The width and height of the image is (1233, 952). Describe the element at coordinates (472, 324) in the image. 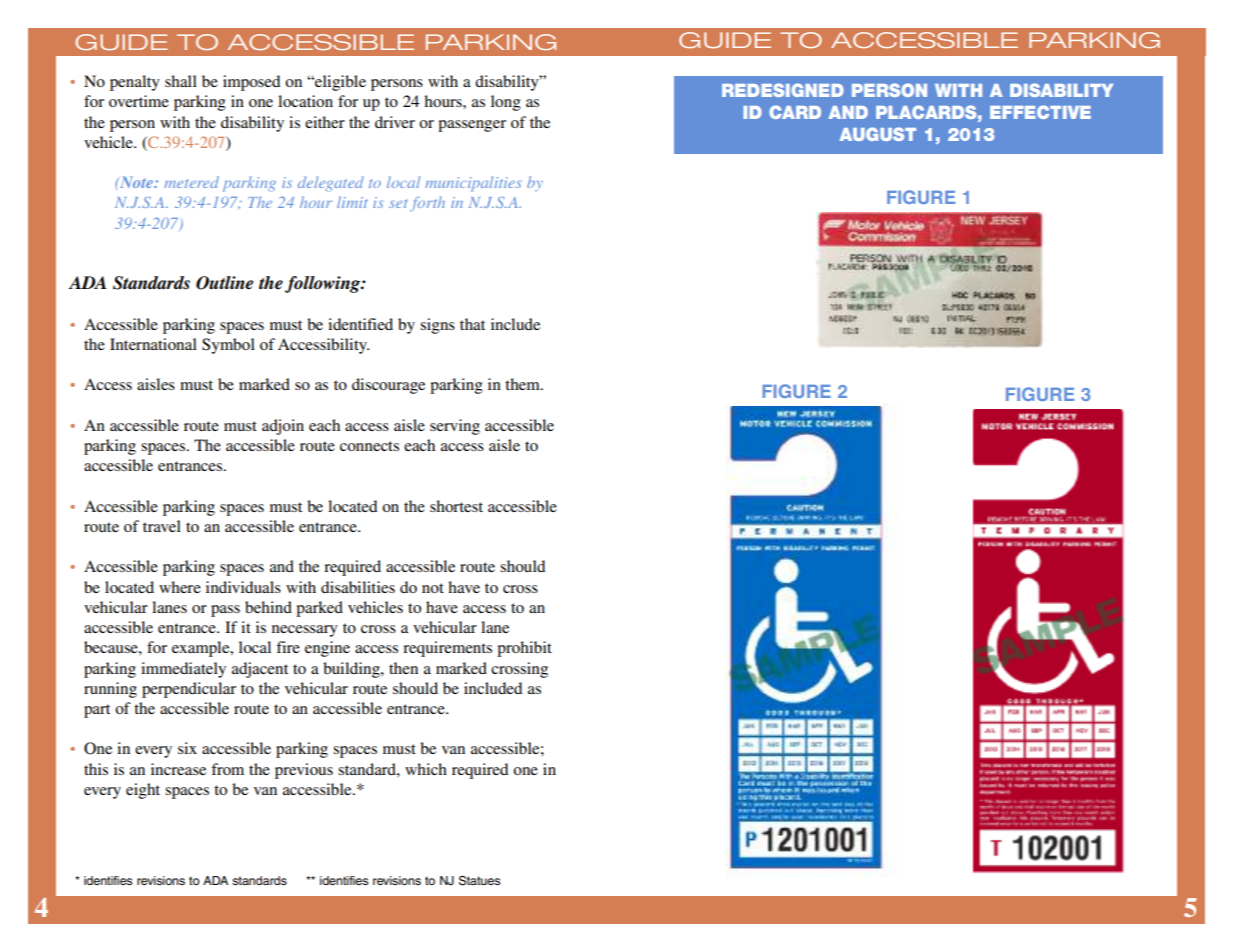

I see `that` at that location.
